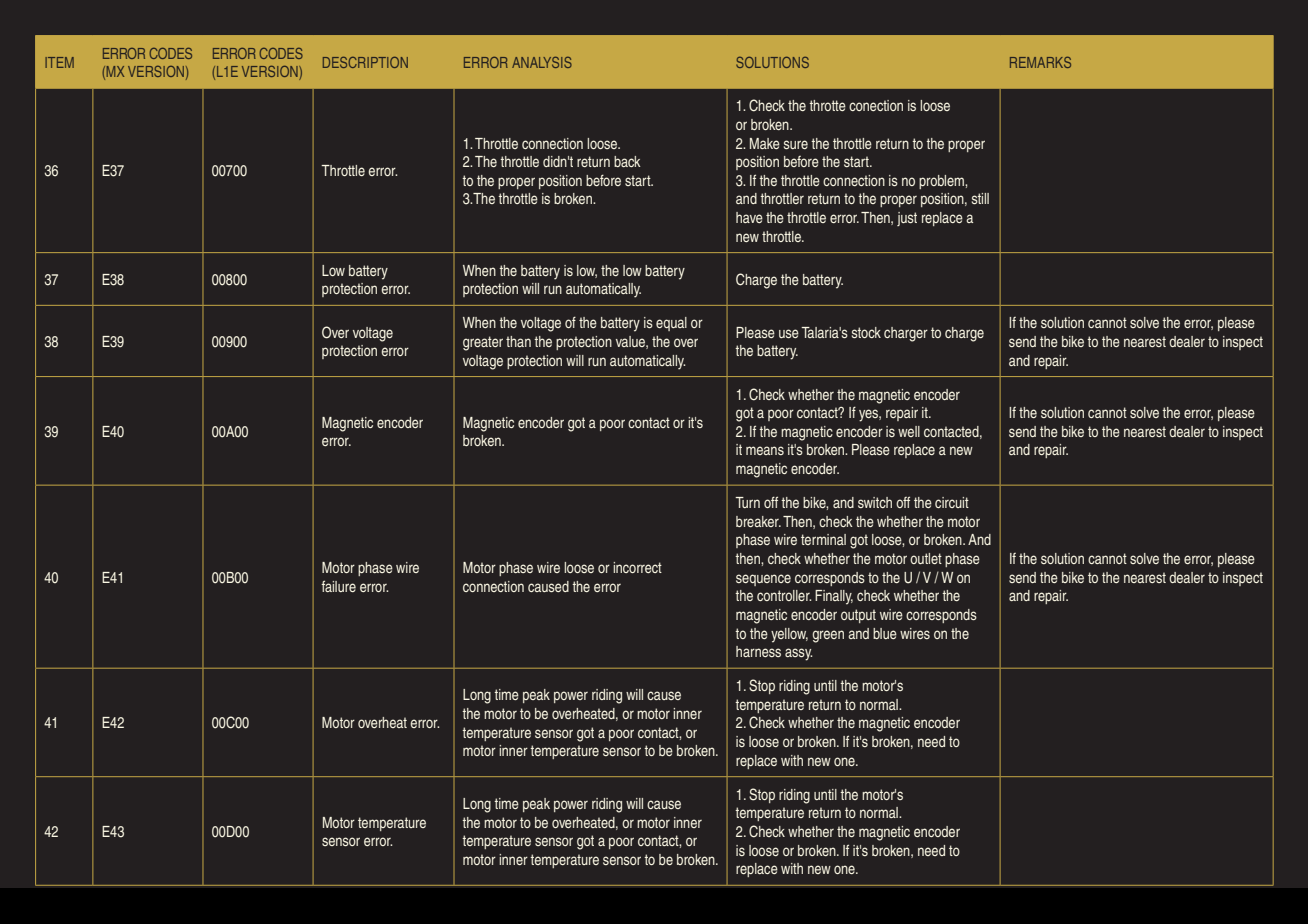 The image size is (1308, 924). Describe the element at coordinates (1040, 62) in the page. I see `REMARKS` at that location.
